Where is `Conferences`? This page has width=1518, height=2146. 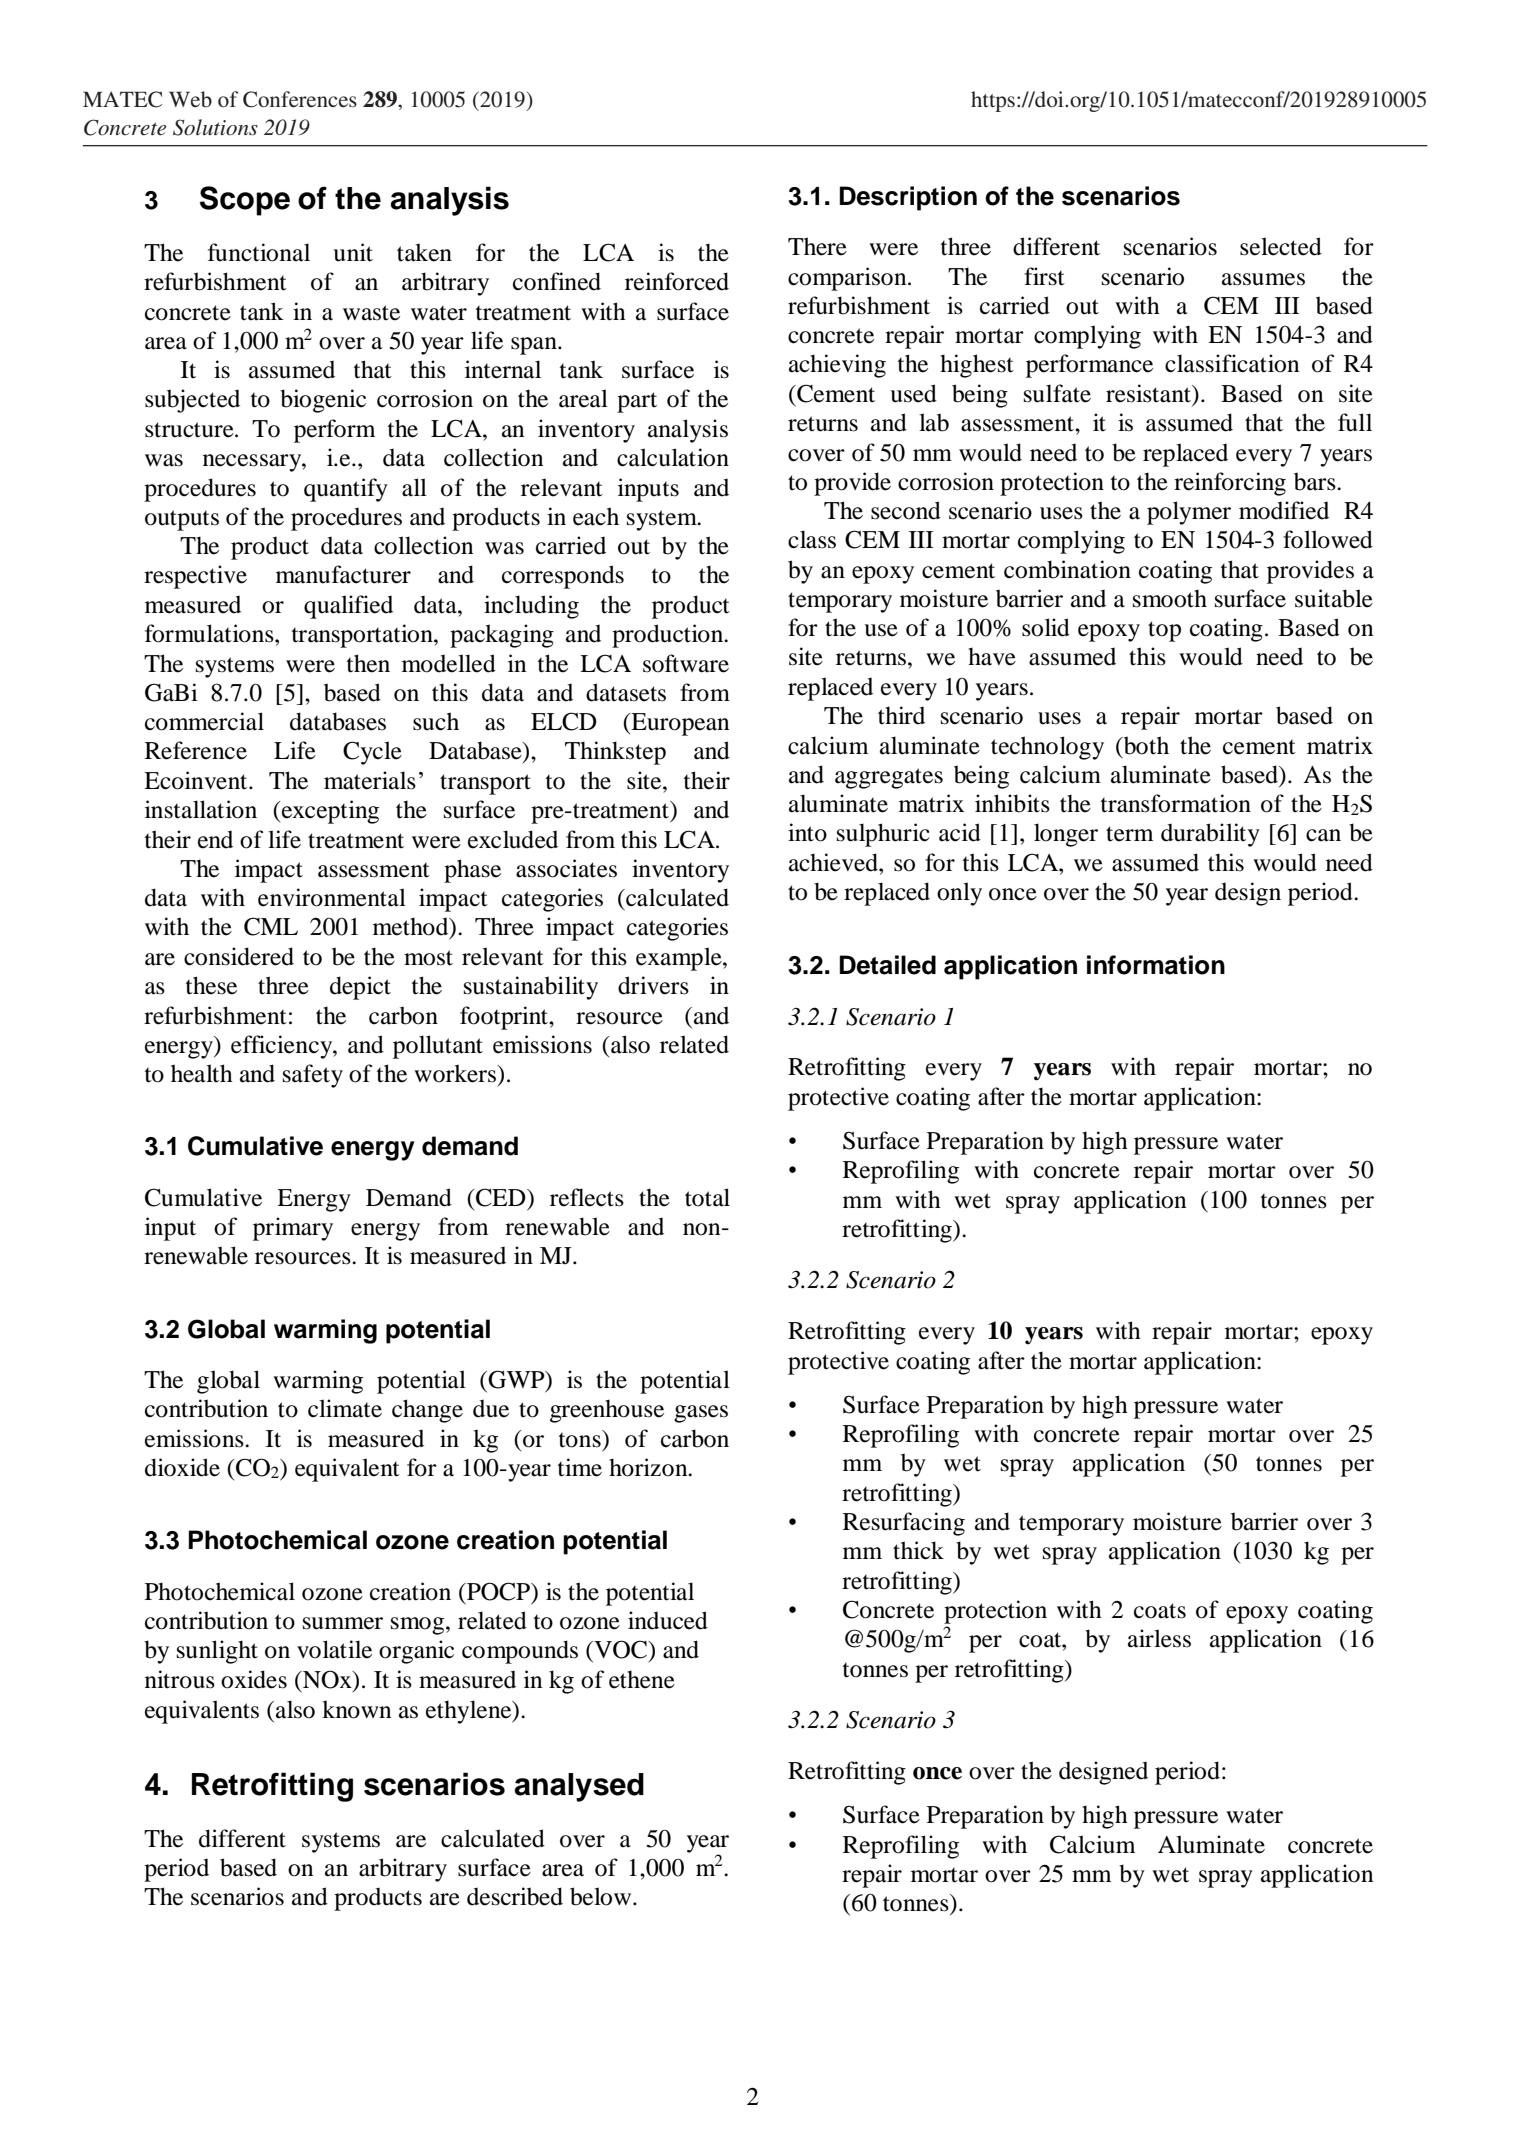
Conferences is located at coordinates (300, 99).
